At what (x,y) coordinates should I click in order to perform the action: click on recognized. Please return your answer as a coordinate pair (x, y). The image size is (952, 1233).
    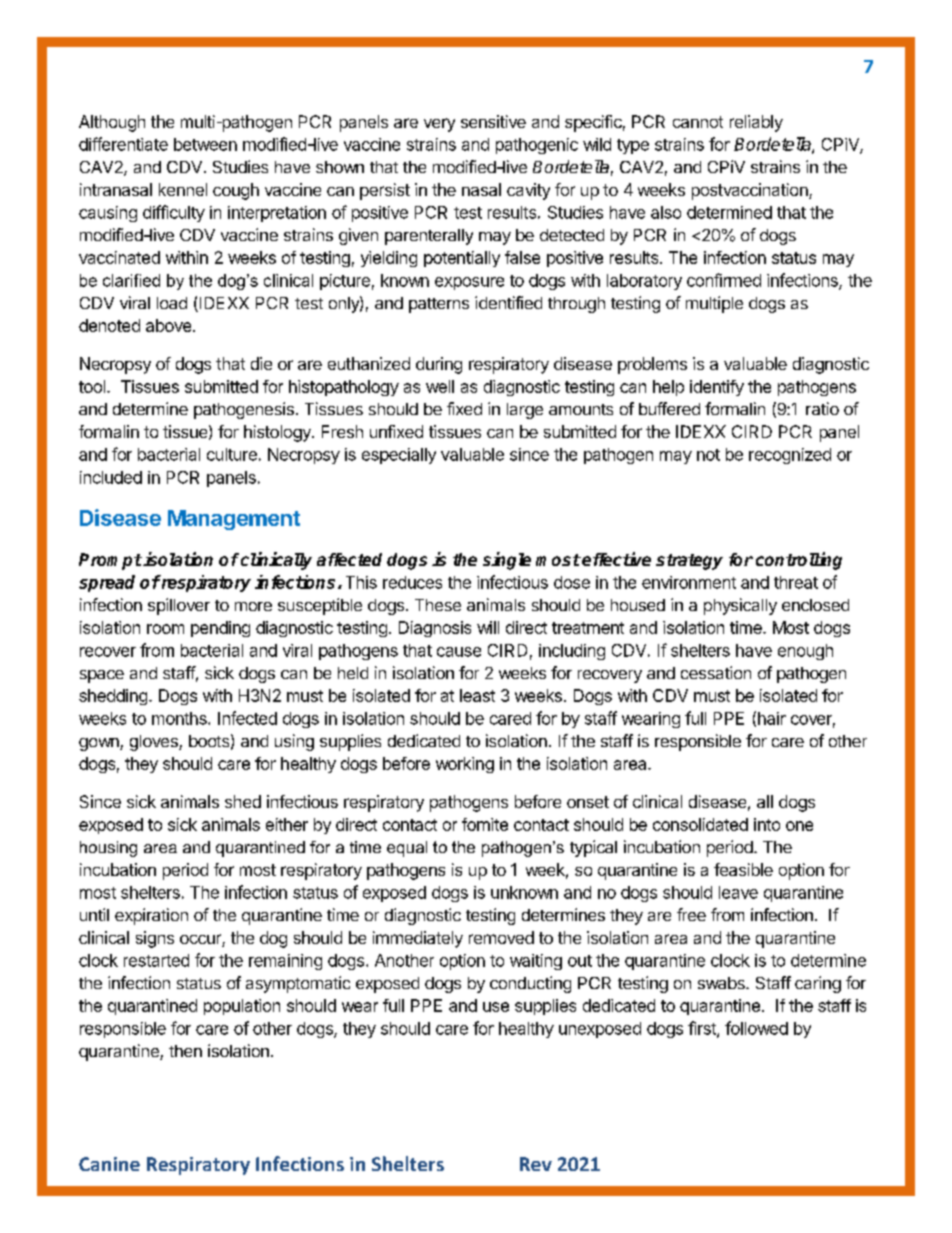
    Looking at the image, I should click on (790, 456).
